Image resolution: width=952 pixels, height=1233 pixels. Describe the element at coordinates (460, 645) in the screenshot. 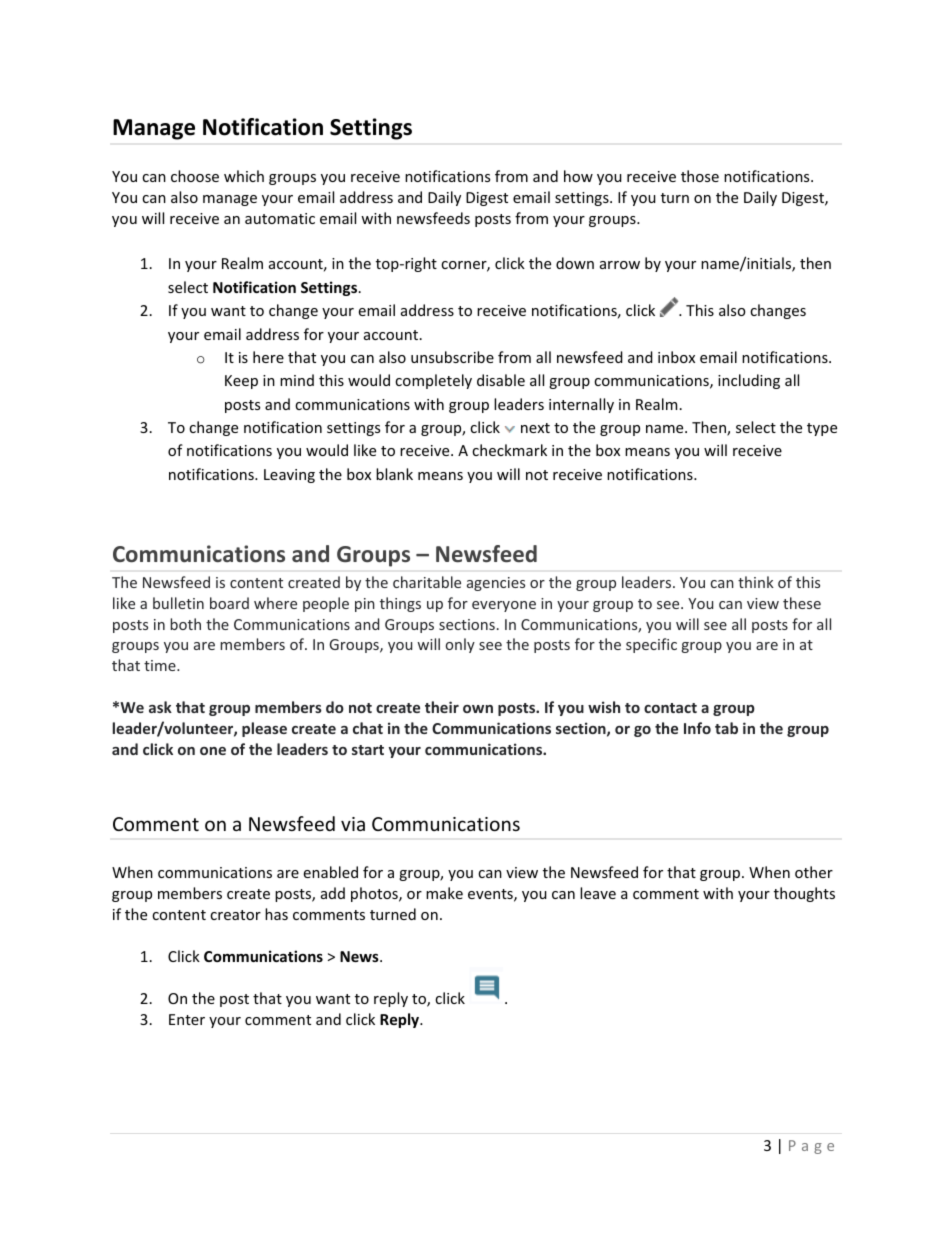

I see `only` at that location.
